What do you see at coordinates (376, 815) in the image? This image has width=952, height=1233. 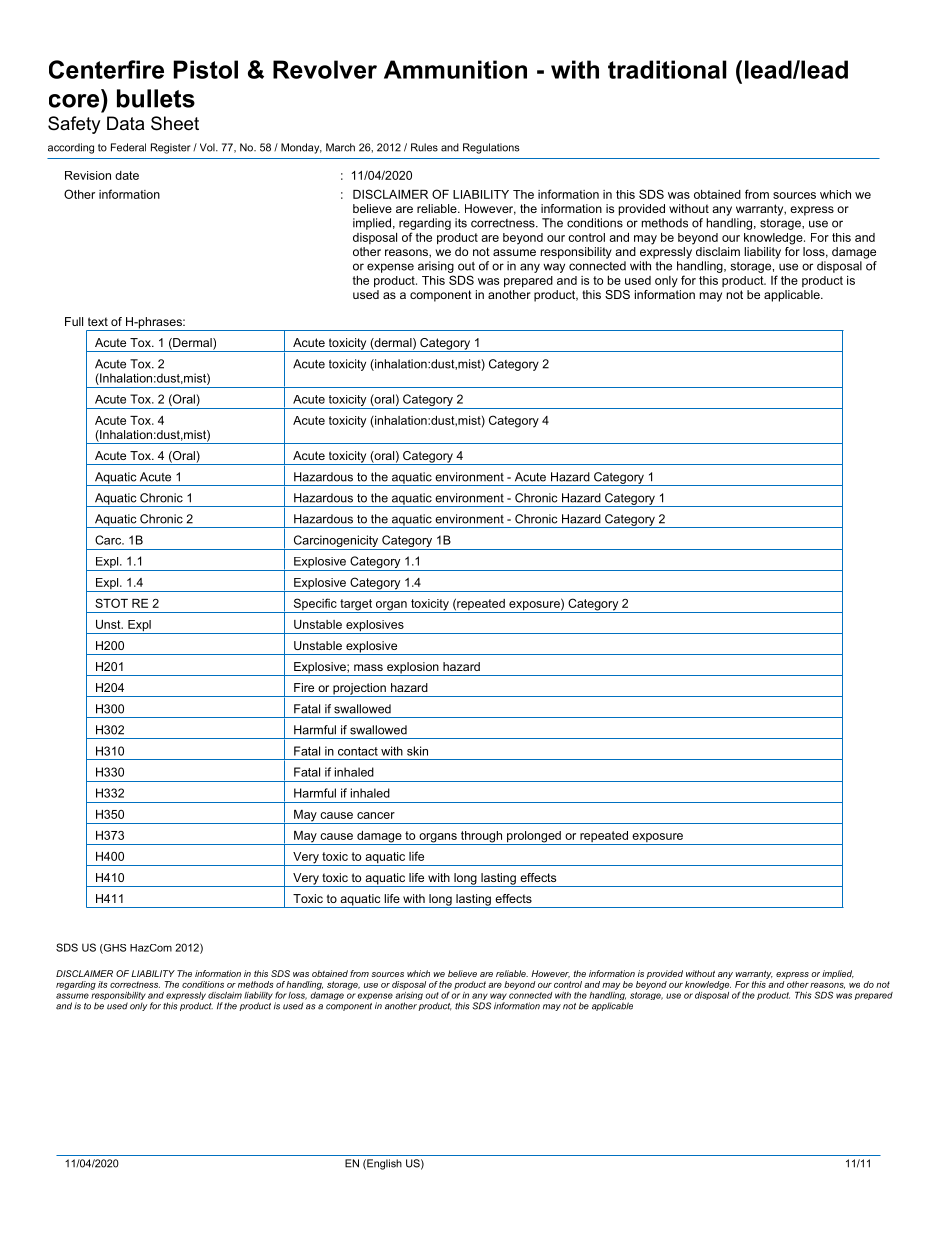 I see `cancer` at bounding box center [376, 815].
